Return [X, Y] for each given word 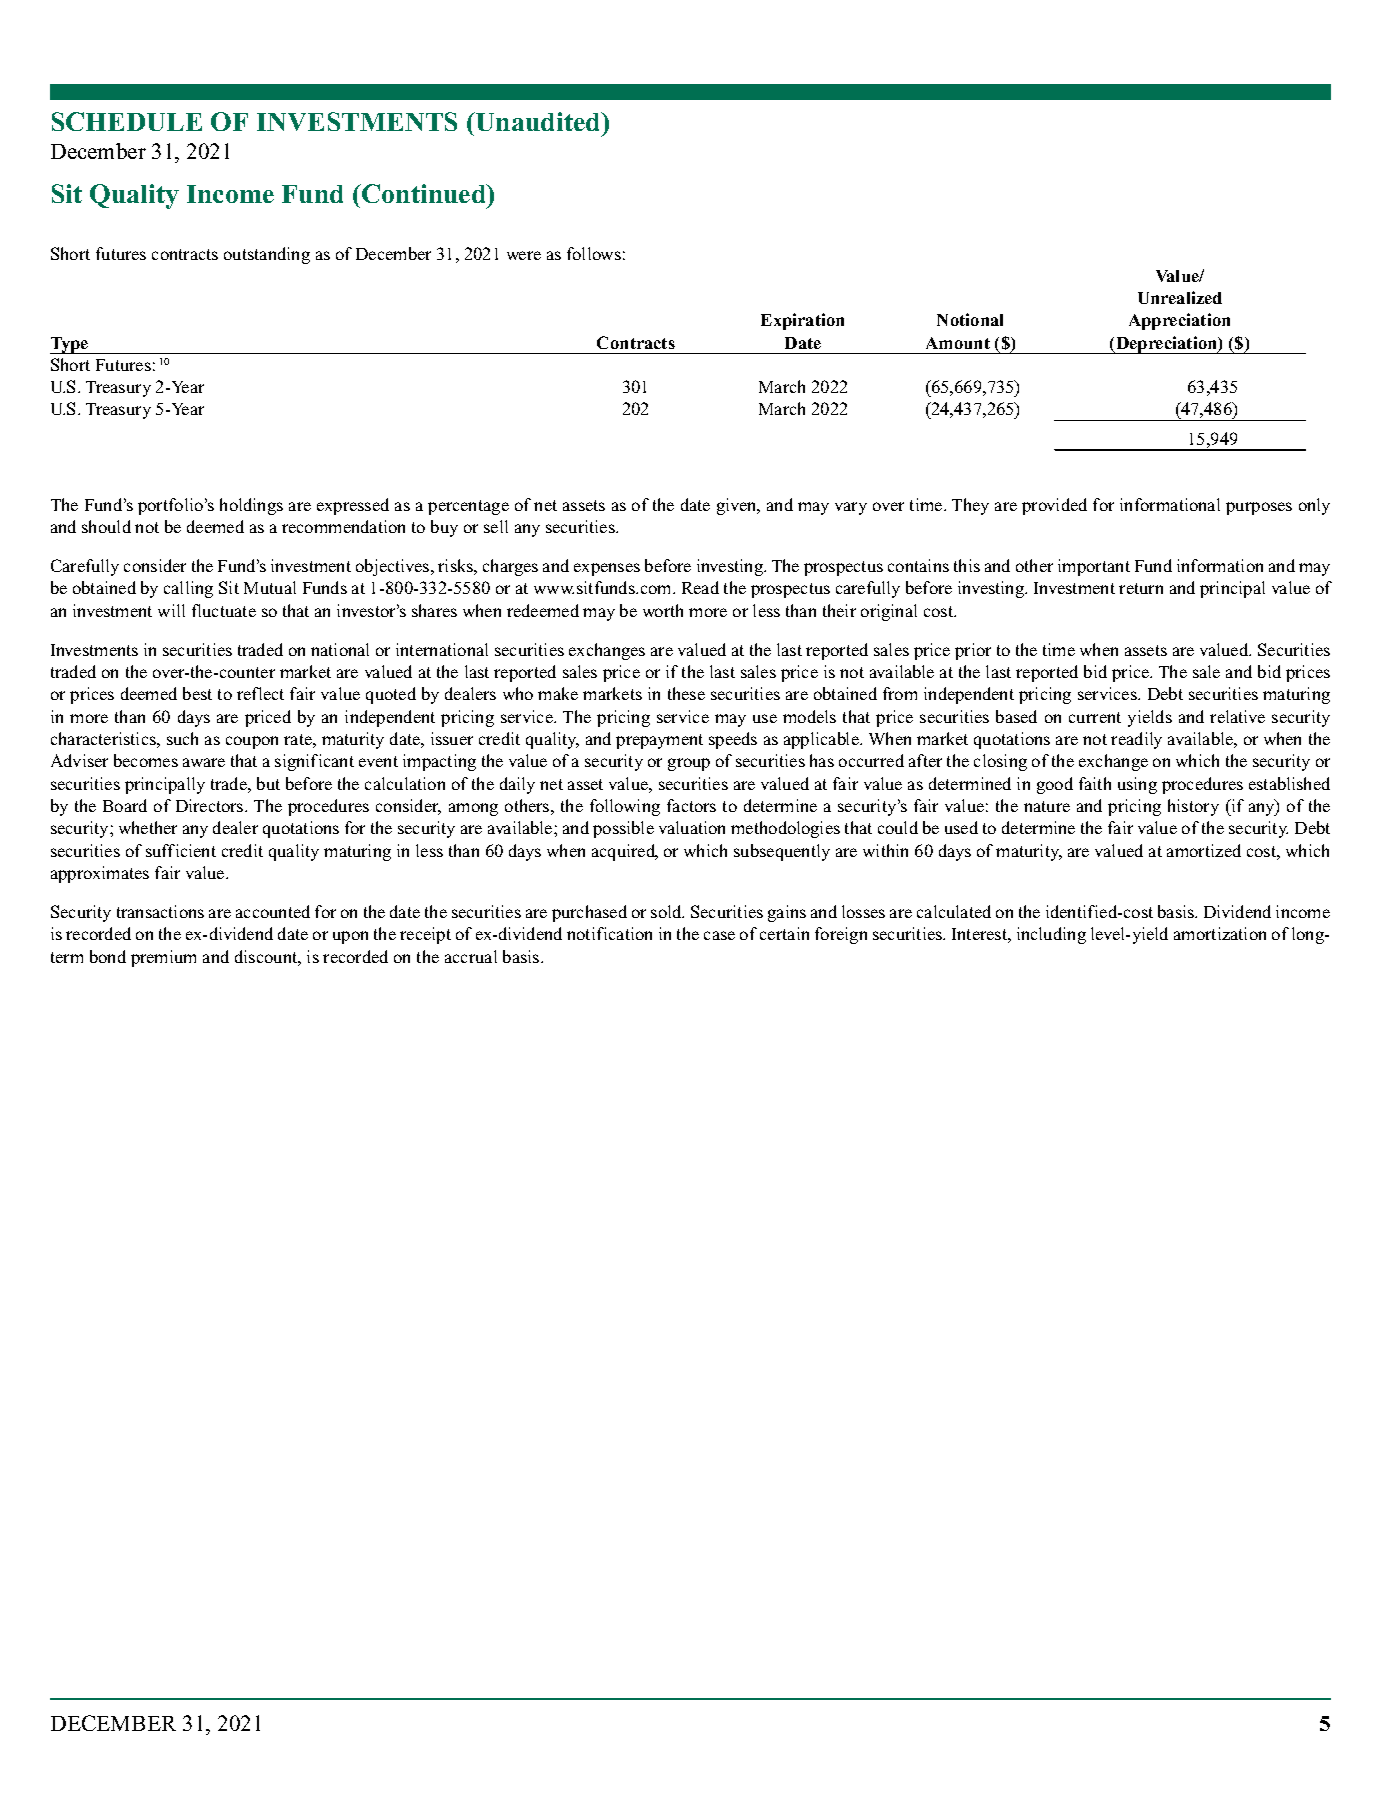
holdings [251, 506]
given [738, 506]
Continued [424, 195]
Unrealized [1180, 297]
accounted [273, 911]
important [1094, 567]
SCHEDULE [127, 121]
